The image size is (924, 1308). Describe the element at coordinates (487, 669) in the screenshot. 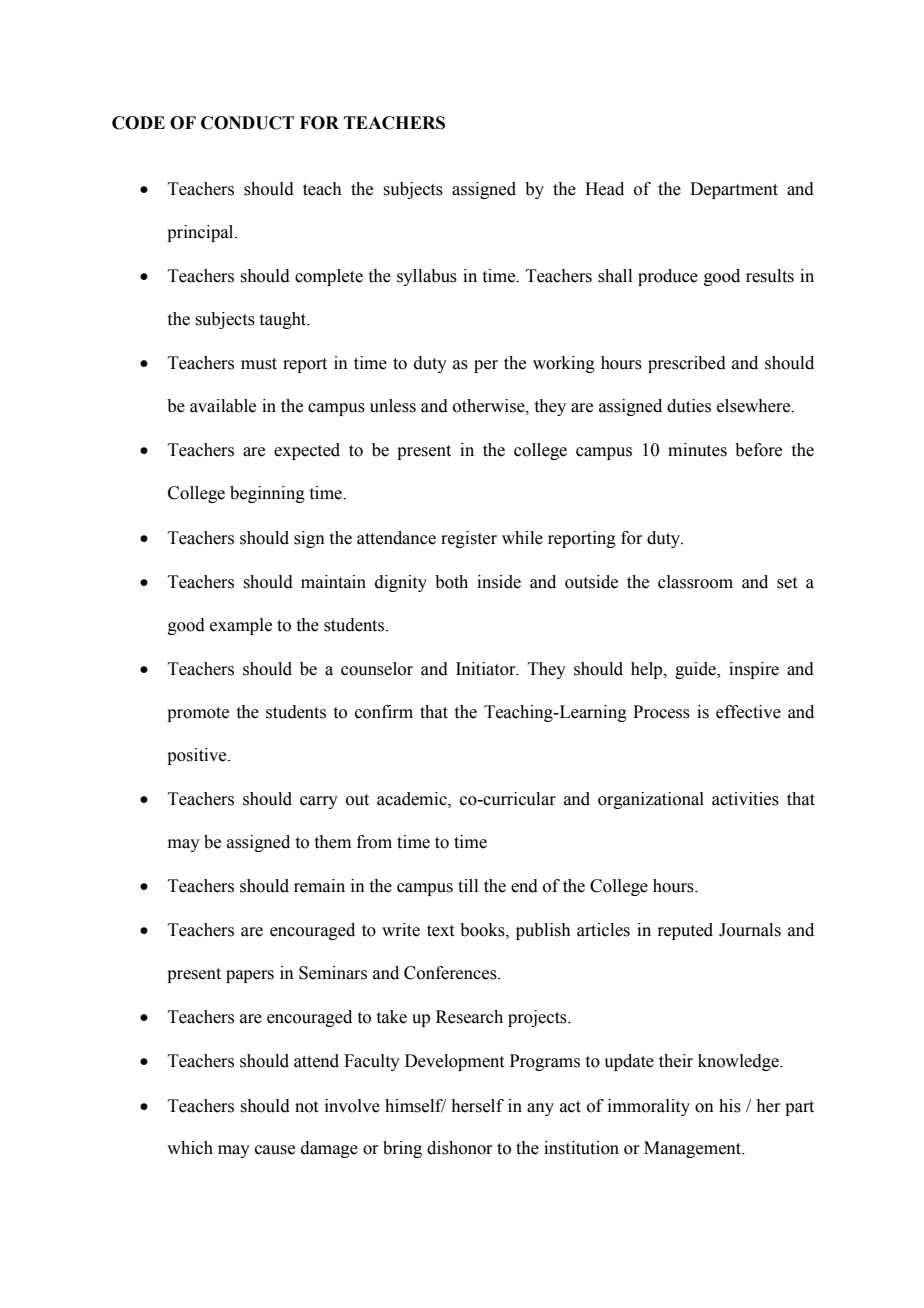

I see `Initiator` at that location.
